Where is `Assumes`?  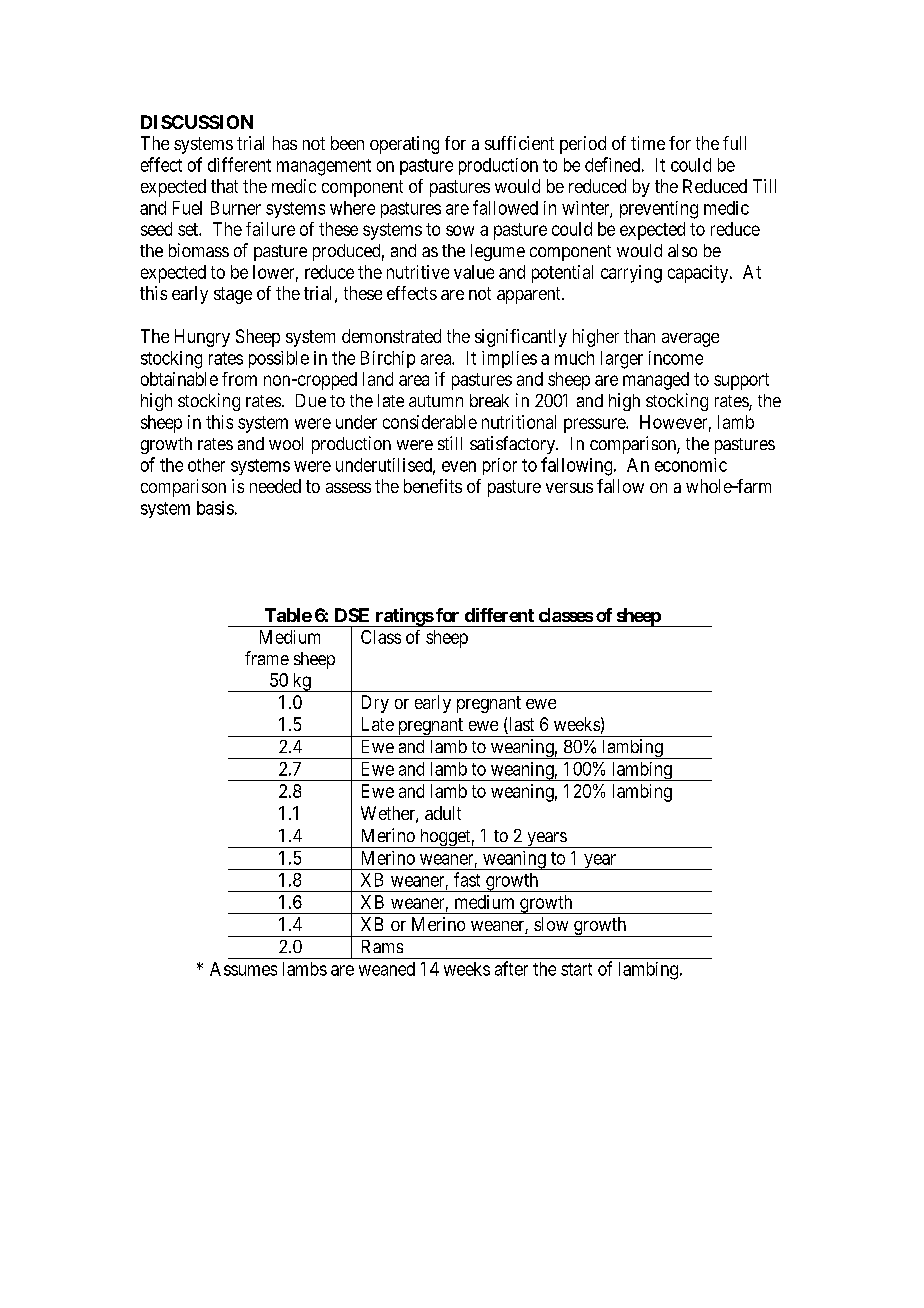
Assumes is located at coordinates (243, 969).
